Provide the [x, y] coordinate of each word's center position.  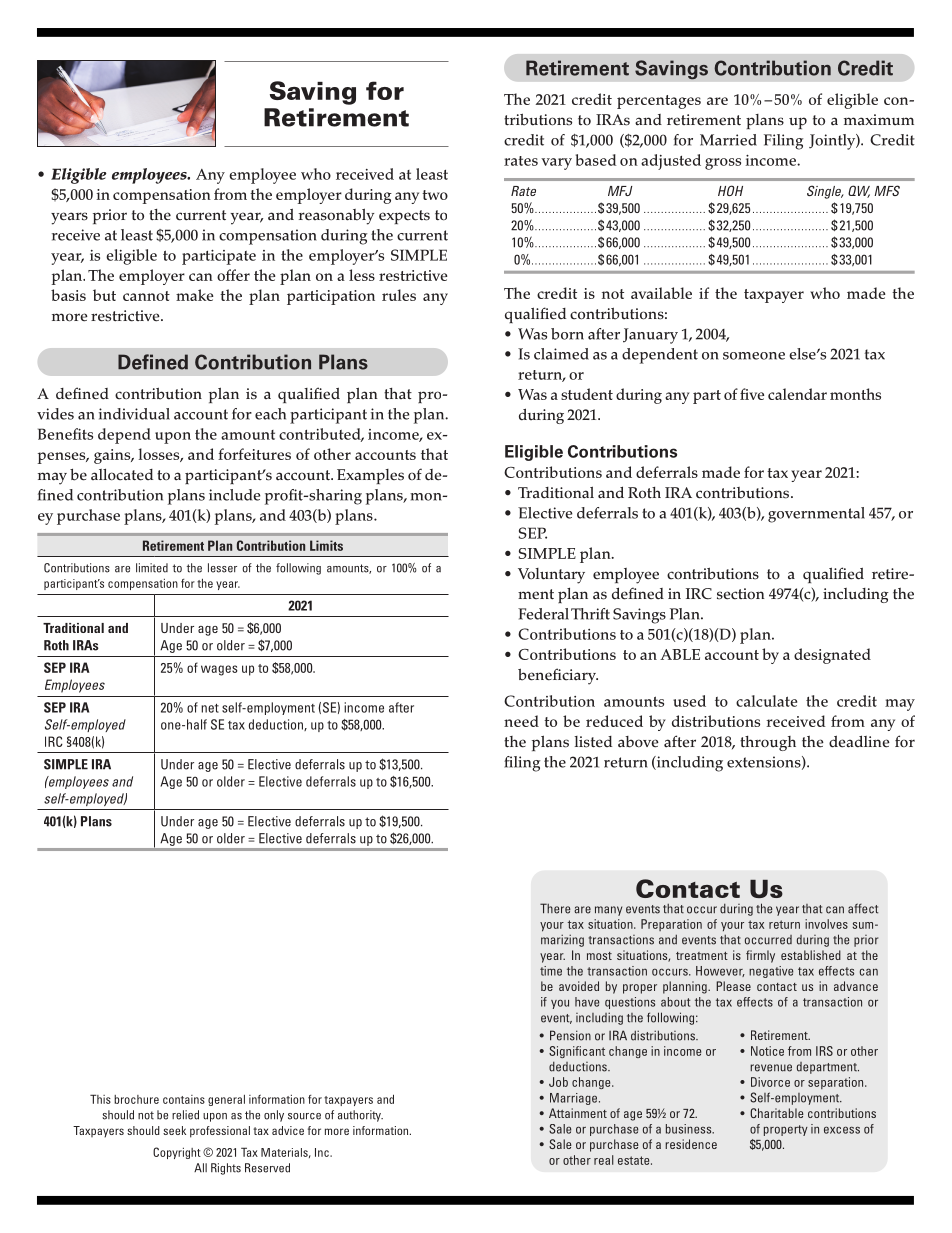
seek [174, 1130]
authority [360, 1116]
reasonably [336, 216]
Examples [370, 476]
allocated [122, 474]
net [210, 708]
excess [842, 1130]
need [521, 721]
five [752, 394]
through [768, 743]
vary [556, 164]
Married [728, 140]
